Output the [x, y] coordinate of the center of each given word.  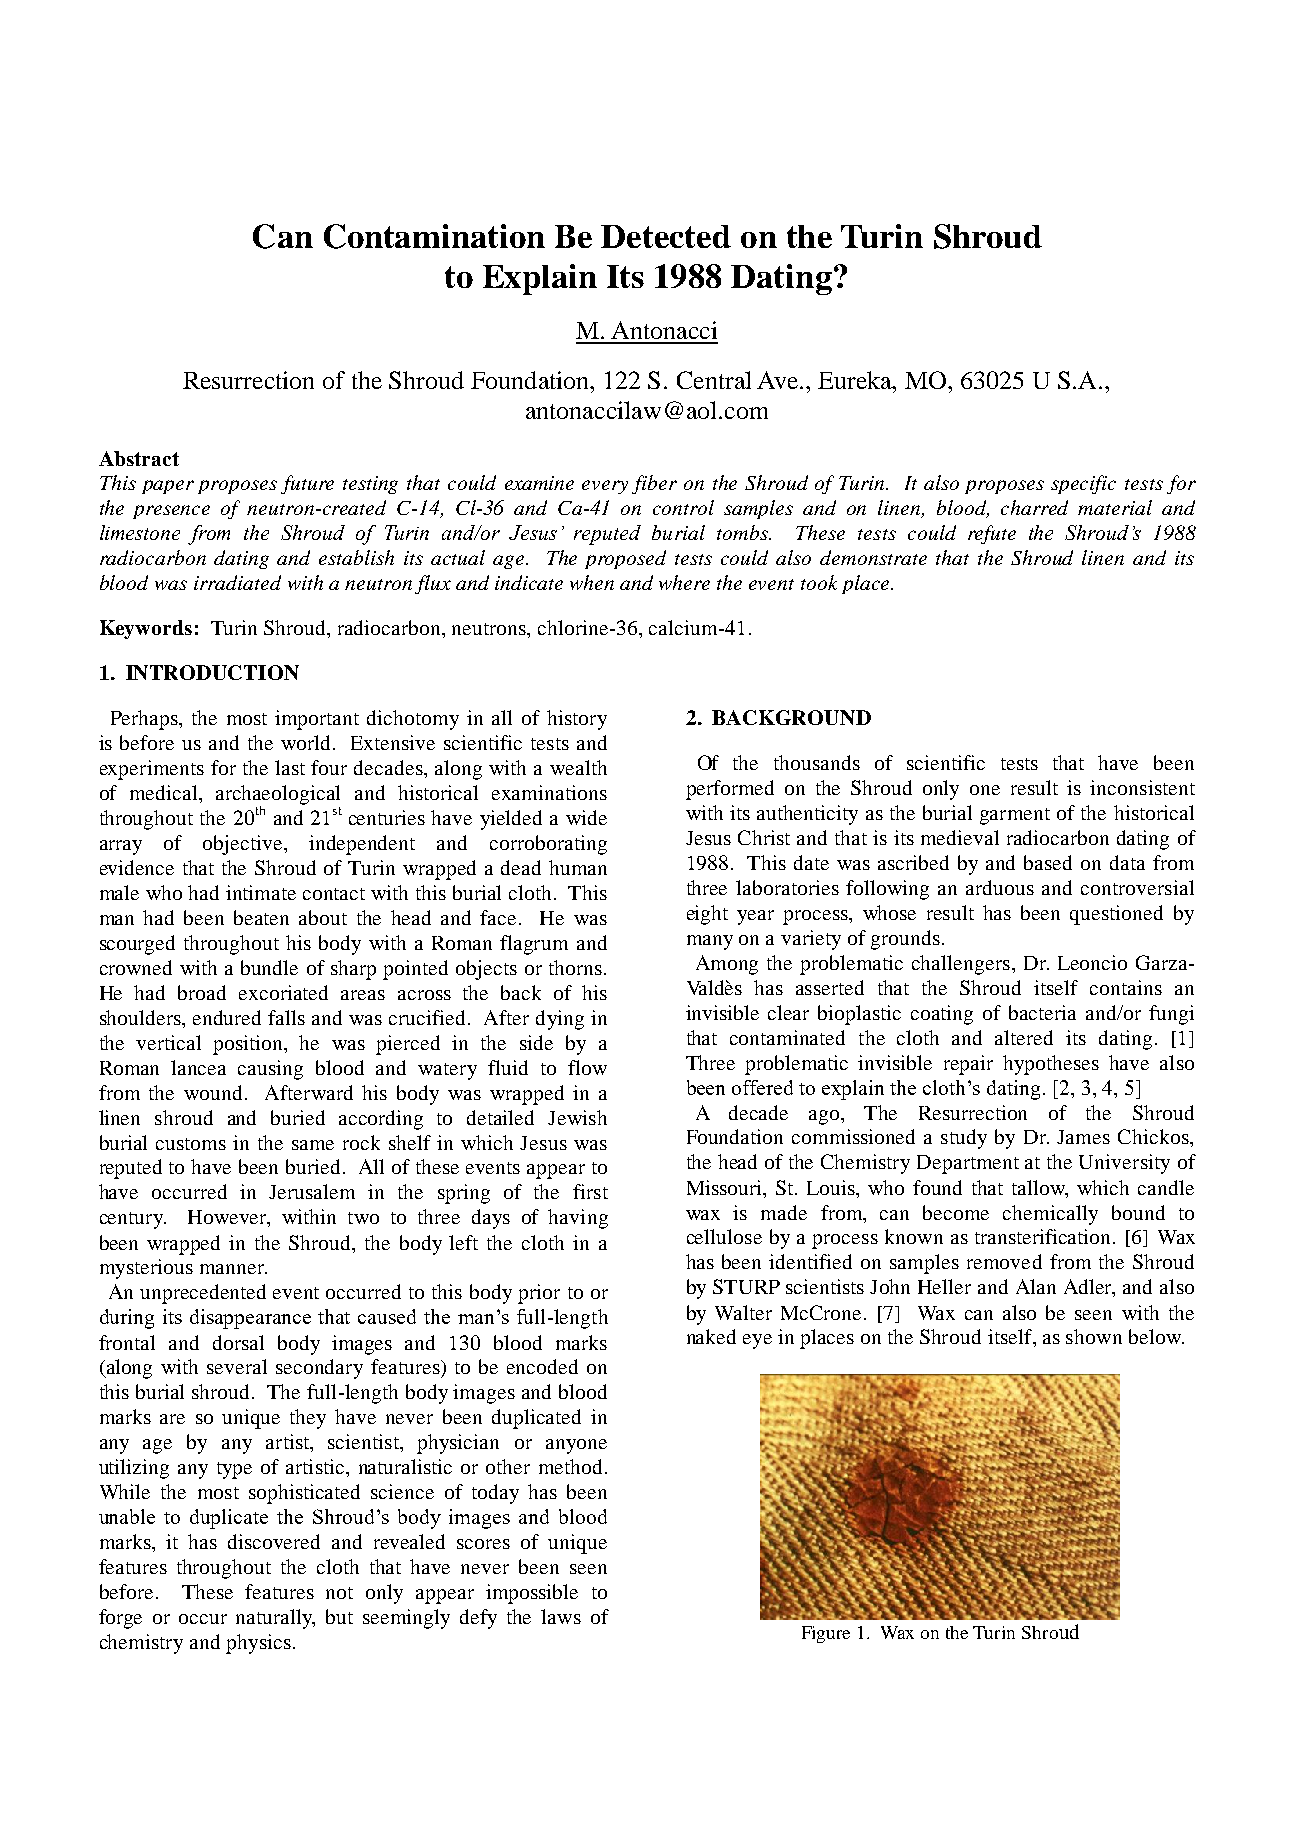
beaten [261, 917]
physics [258, 1644]
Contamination [434, 236]
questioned [1116, 915]
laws [561, 1616]
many [710, 942]
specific [1083, 484]
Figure [826, 1634]
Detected [666, 236]
